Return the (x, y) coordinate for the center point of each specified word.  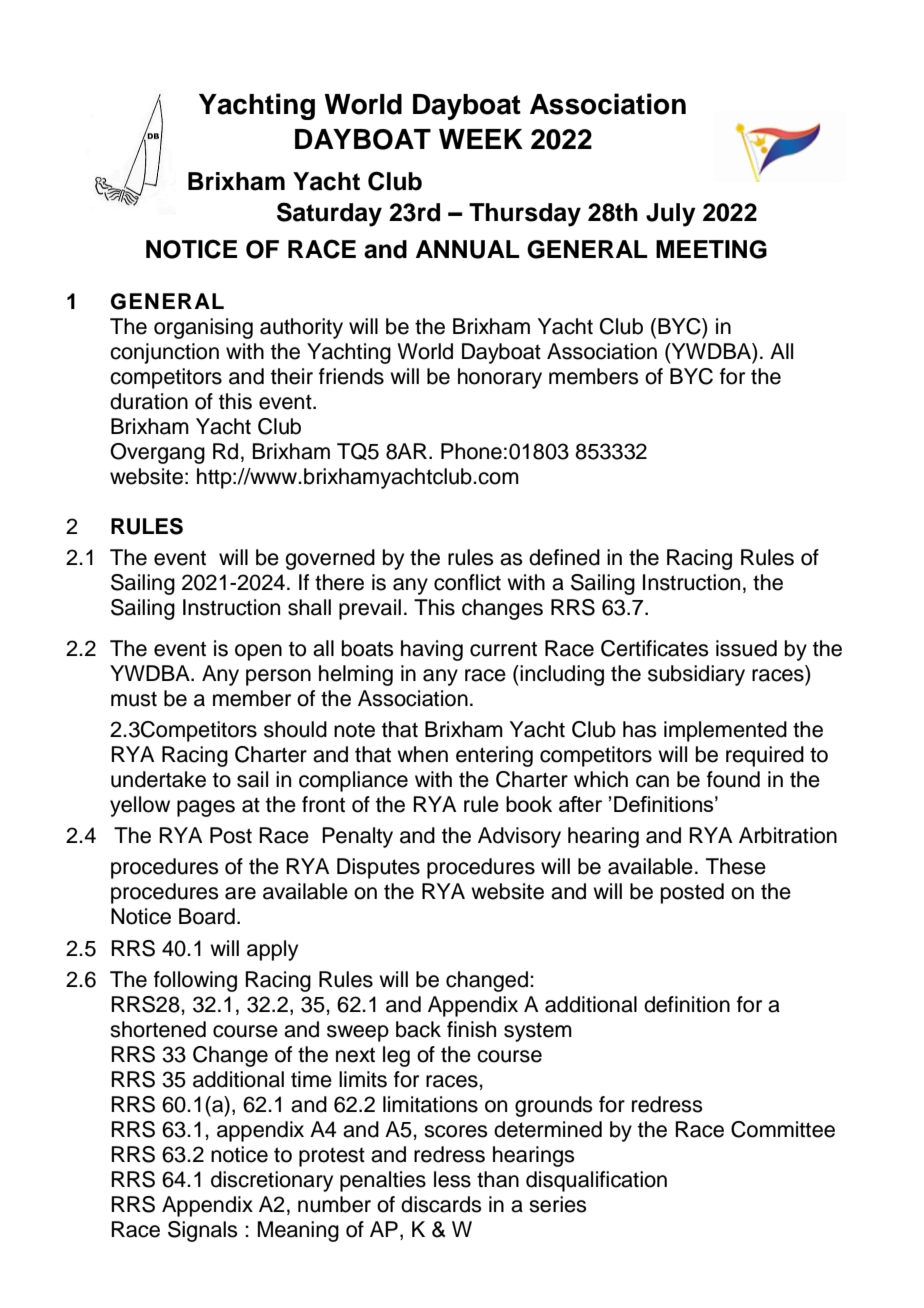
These (736, 866)
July (671, 215)
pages (206, 808)
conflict (467, 582)
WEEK (481, 139)
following (195, 981)
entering (494, 756)
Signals (203, 1231)
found (733, 779)
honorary (500, 378)
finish (471, 1029)
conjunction (164, 353)
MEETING (711, 249)
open (258, 652)
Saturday (329, 214)
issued (746, 648)
